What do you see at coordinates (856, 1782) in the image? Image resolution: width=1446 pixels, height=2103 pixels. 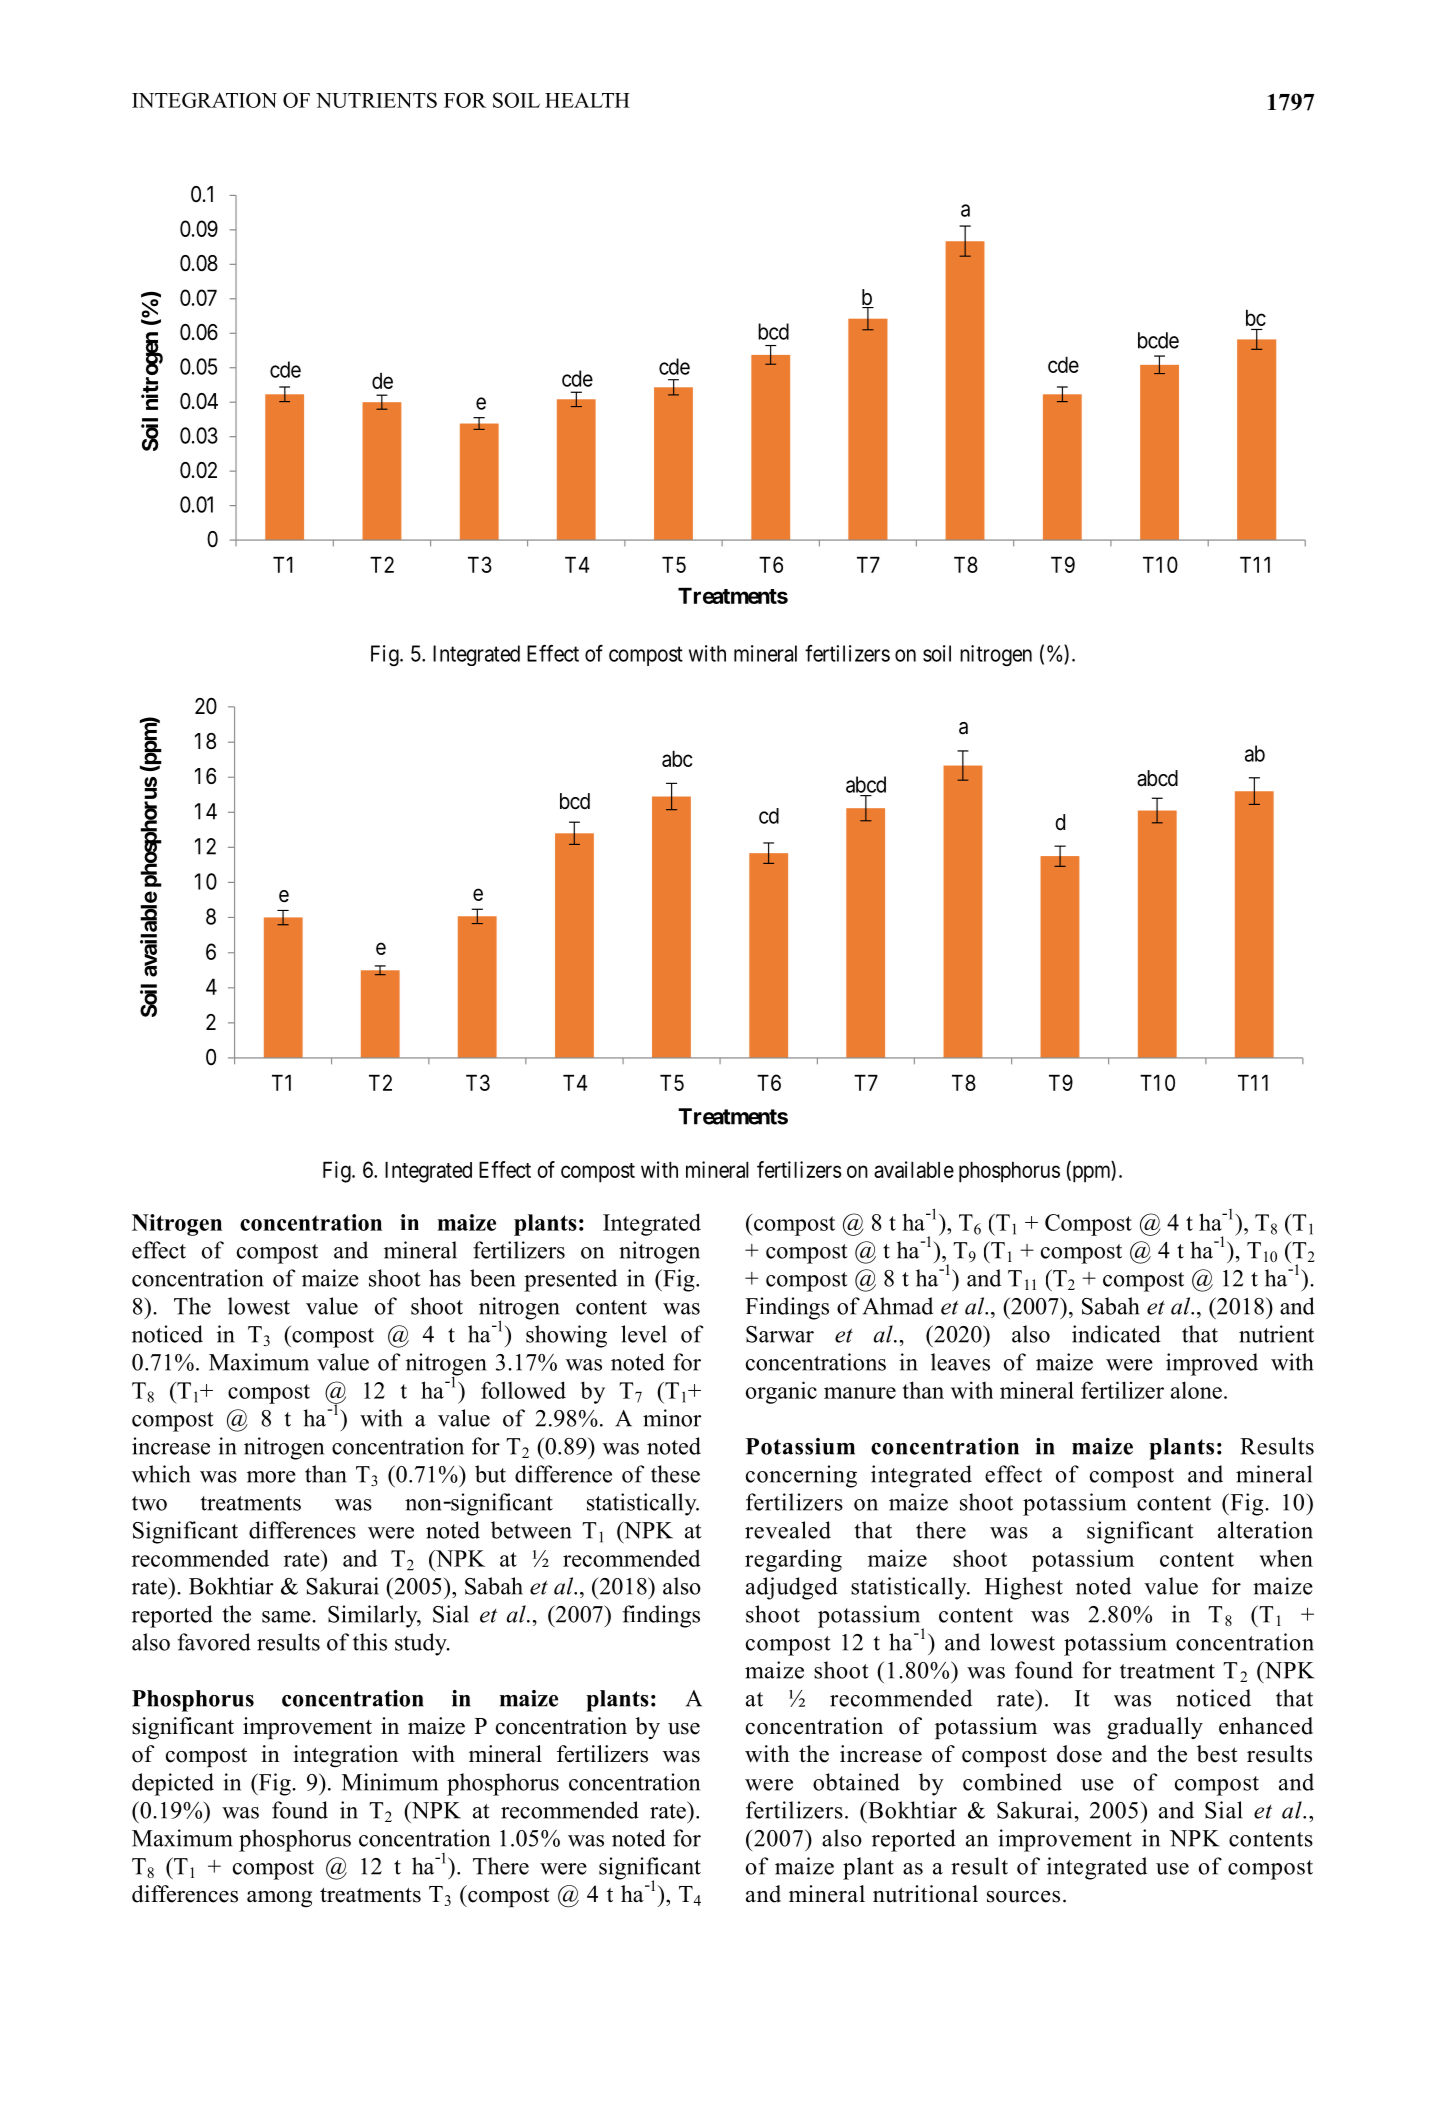 I see `obtained` at bounding box center [856, 1782].
